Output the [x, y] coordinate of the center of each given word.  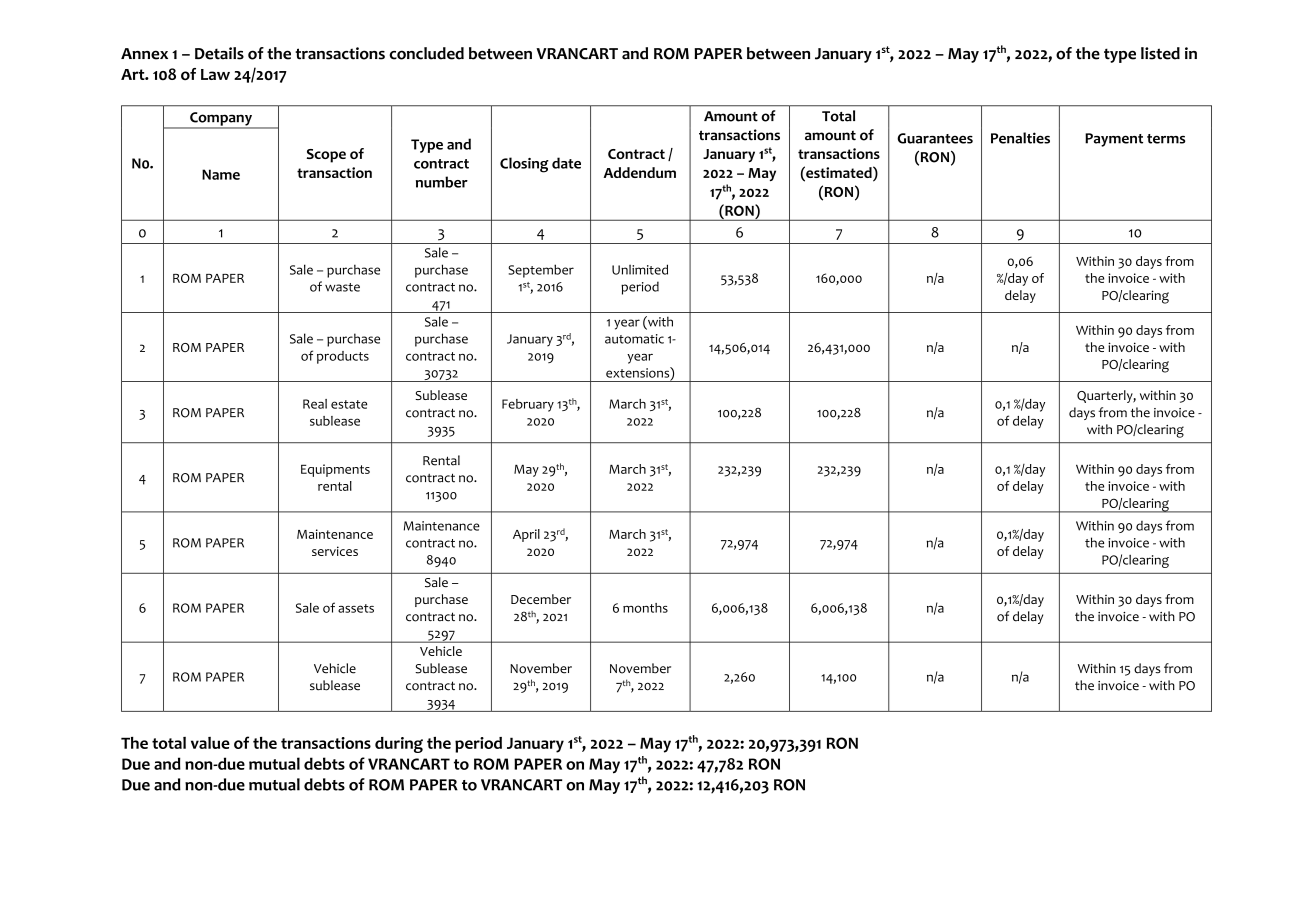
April [526, 535]
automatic [634, 339]
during [399, 745]
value [210, 743]
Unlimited [640, 269]
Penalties [1020, 138]
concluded [426, 53]
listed [1160, 53]
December [541, 599]
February [528, 405]
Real [315, 404]
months [645, 608]
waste [342, 287]
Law [215, 74]
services [335, 551]
